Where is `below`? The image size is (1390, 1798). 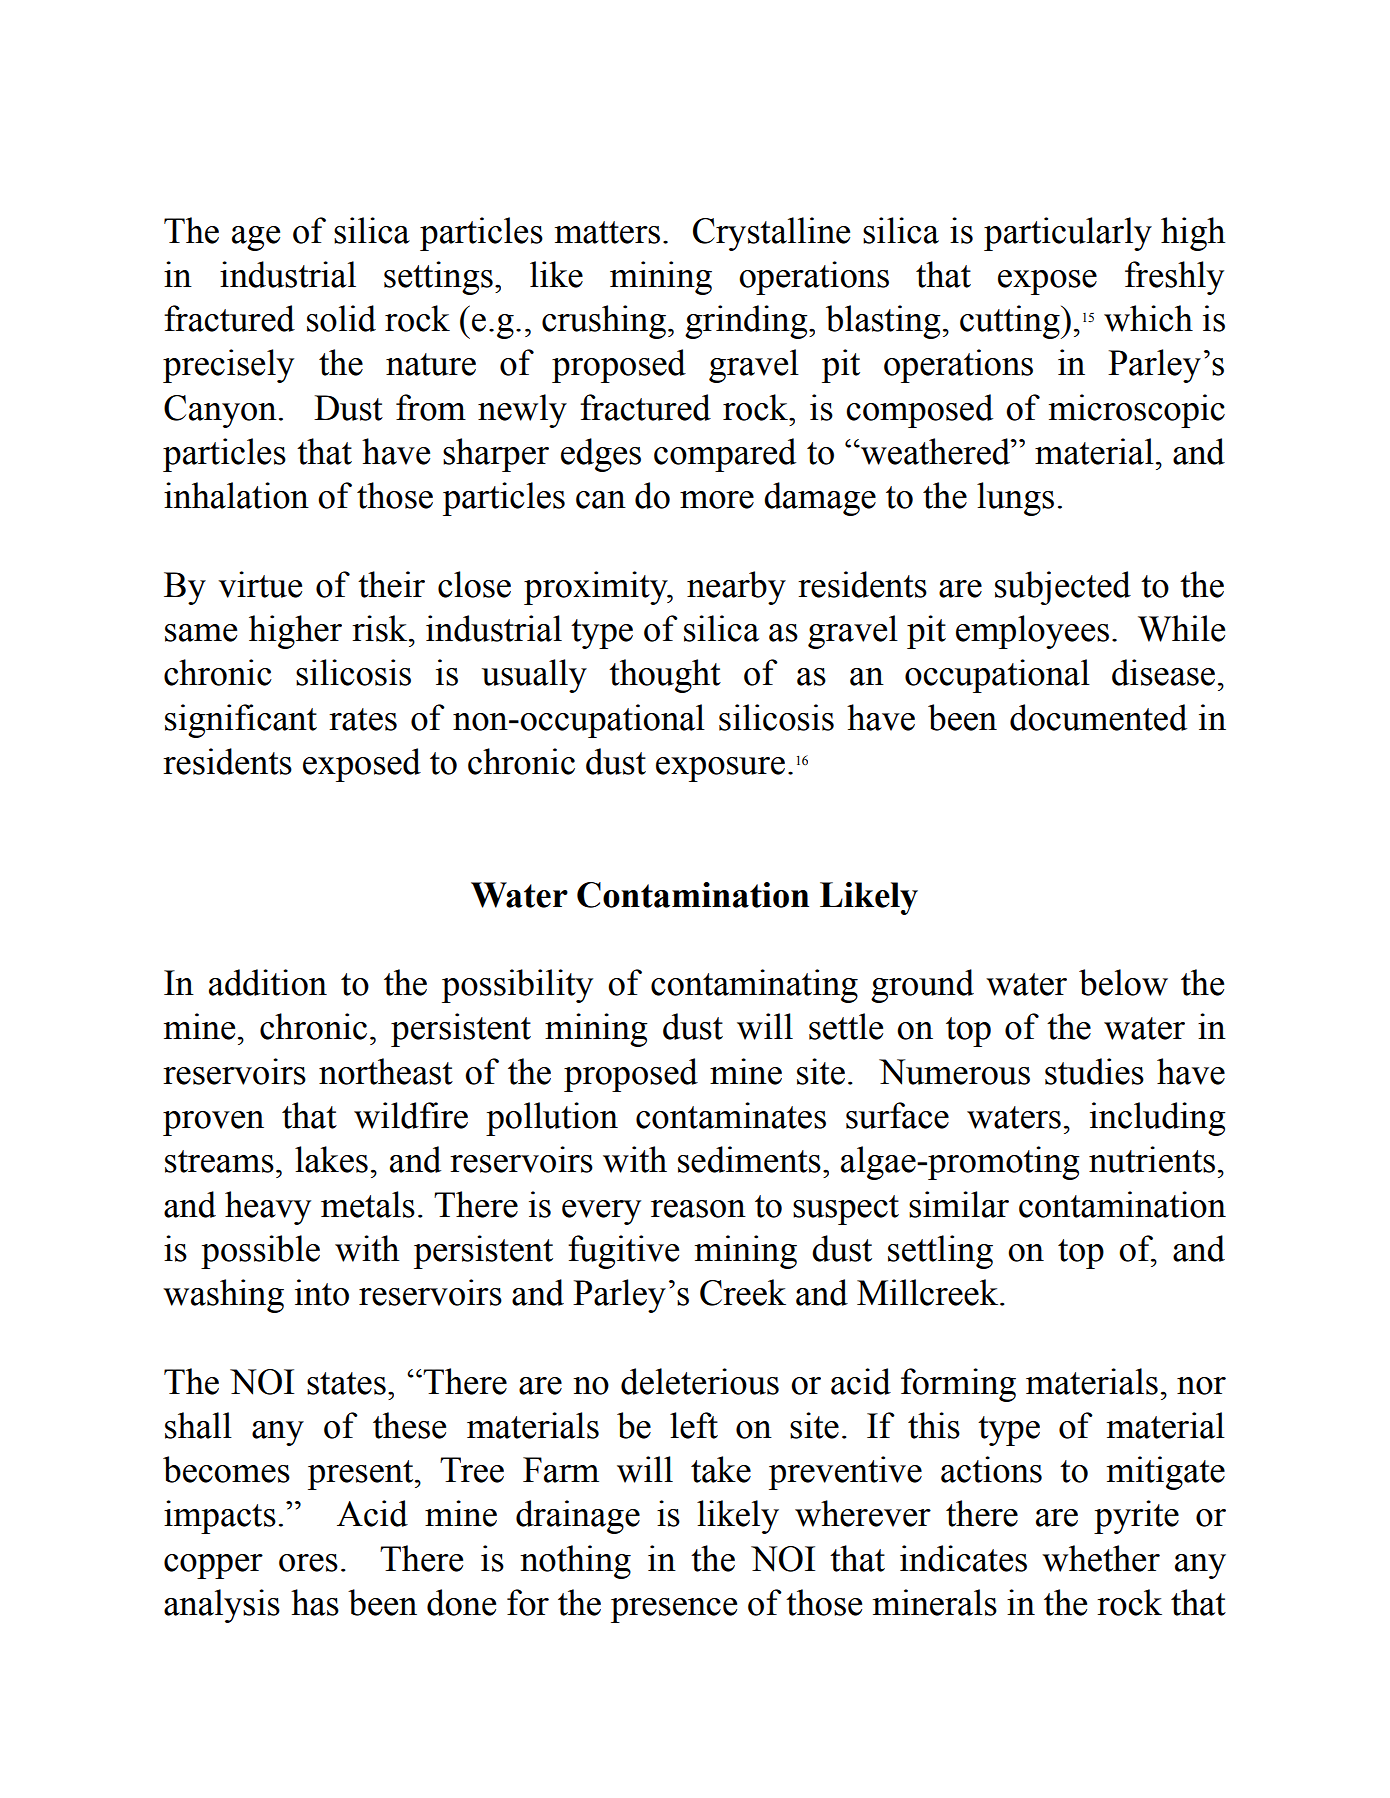
below is located at coordinates (1123, 982).
